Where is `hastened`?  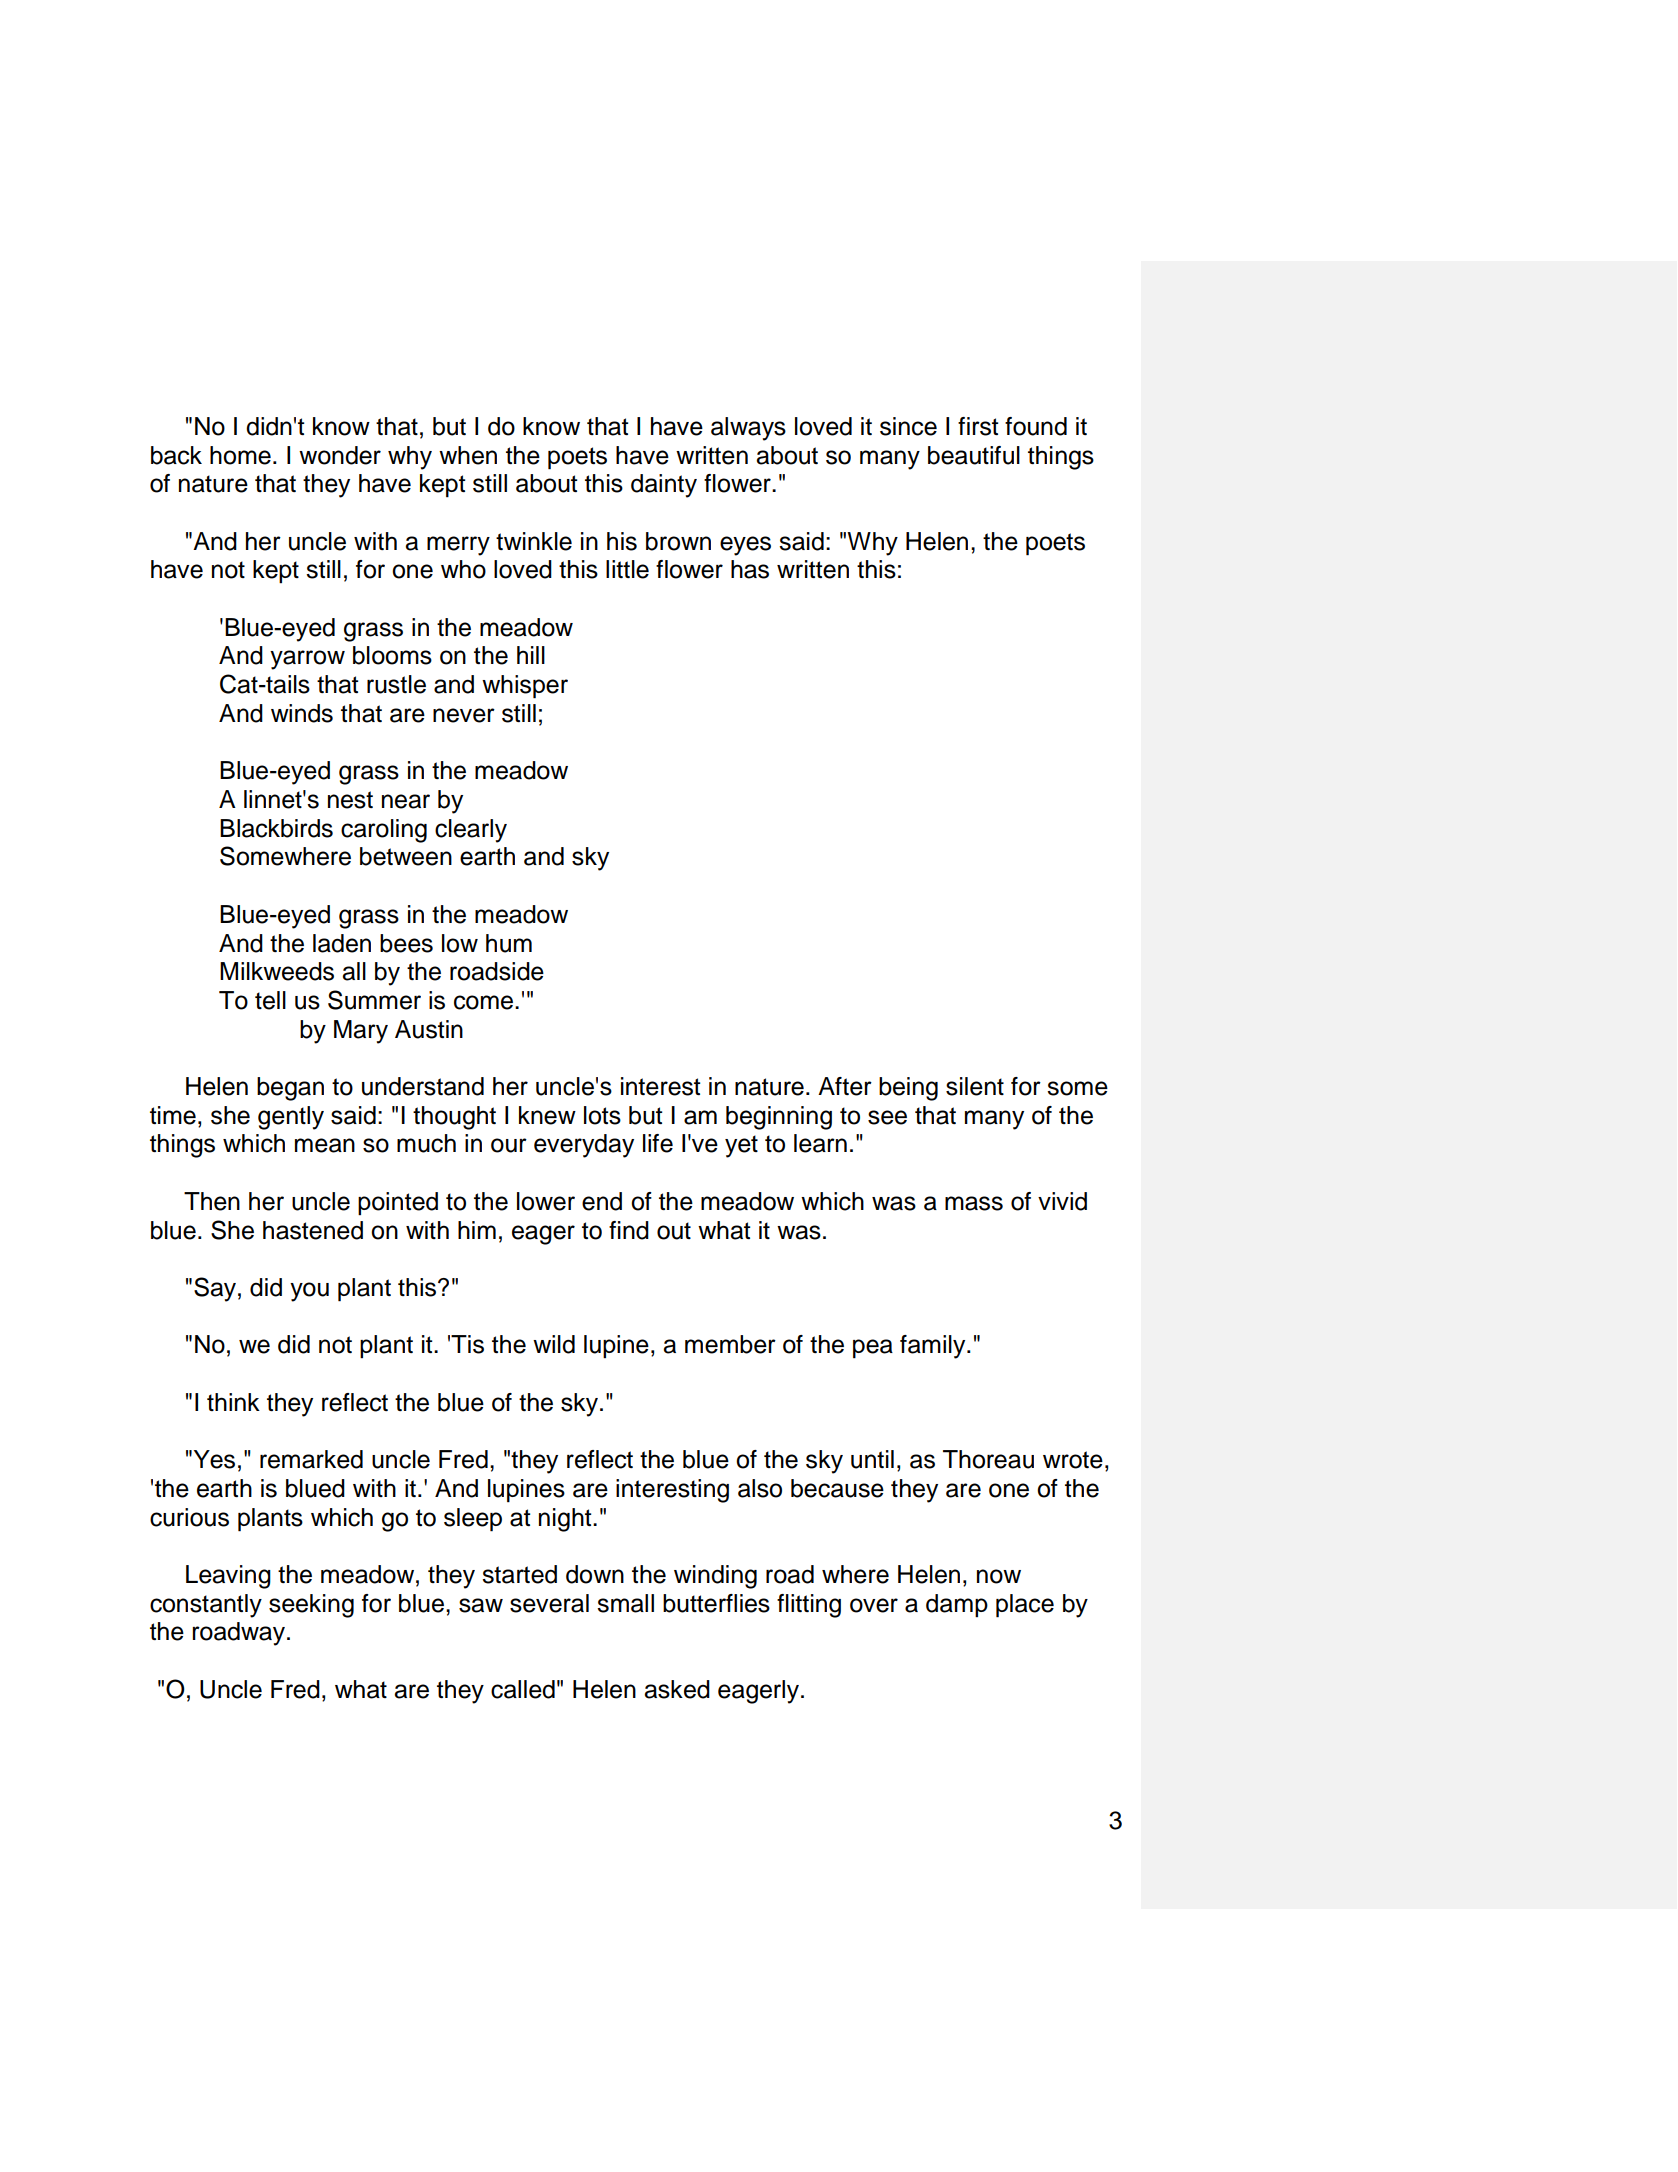 hastened is located at coordinates (313, 1230).
